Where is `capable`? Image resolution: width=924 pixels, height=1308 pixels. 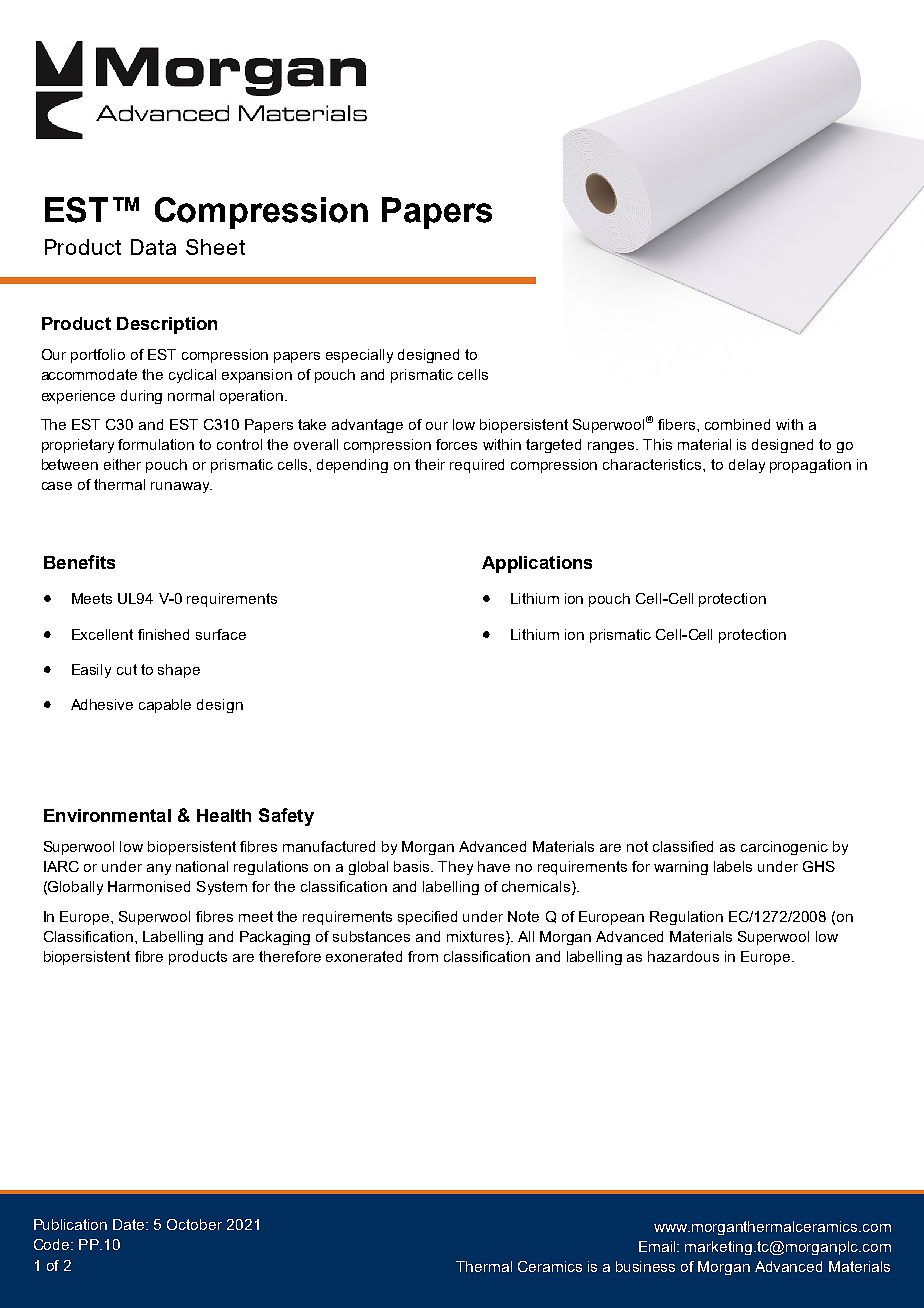
capable is located at coordinates (165, 706).
